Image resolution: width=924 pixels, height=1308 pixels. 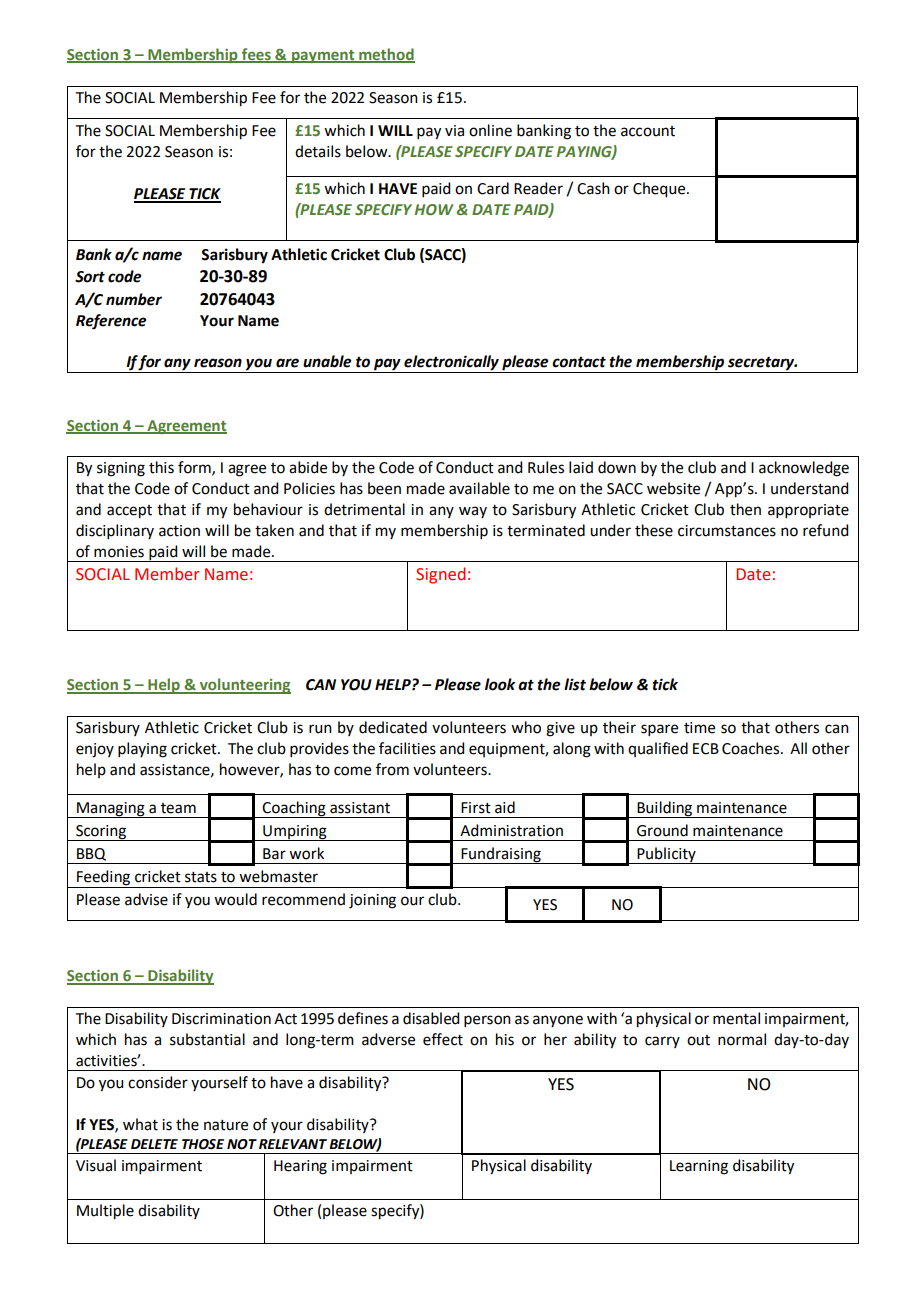 What do you see at coordinates (648, 131) in the document?
I see `account` at bounding box center [648, 131].
